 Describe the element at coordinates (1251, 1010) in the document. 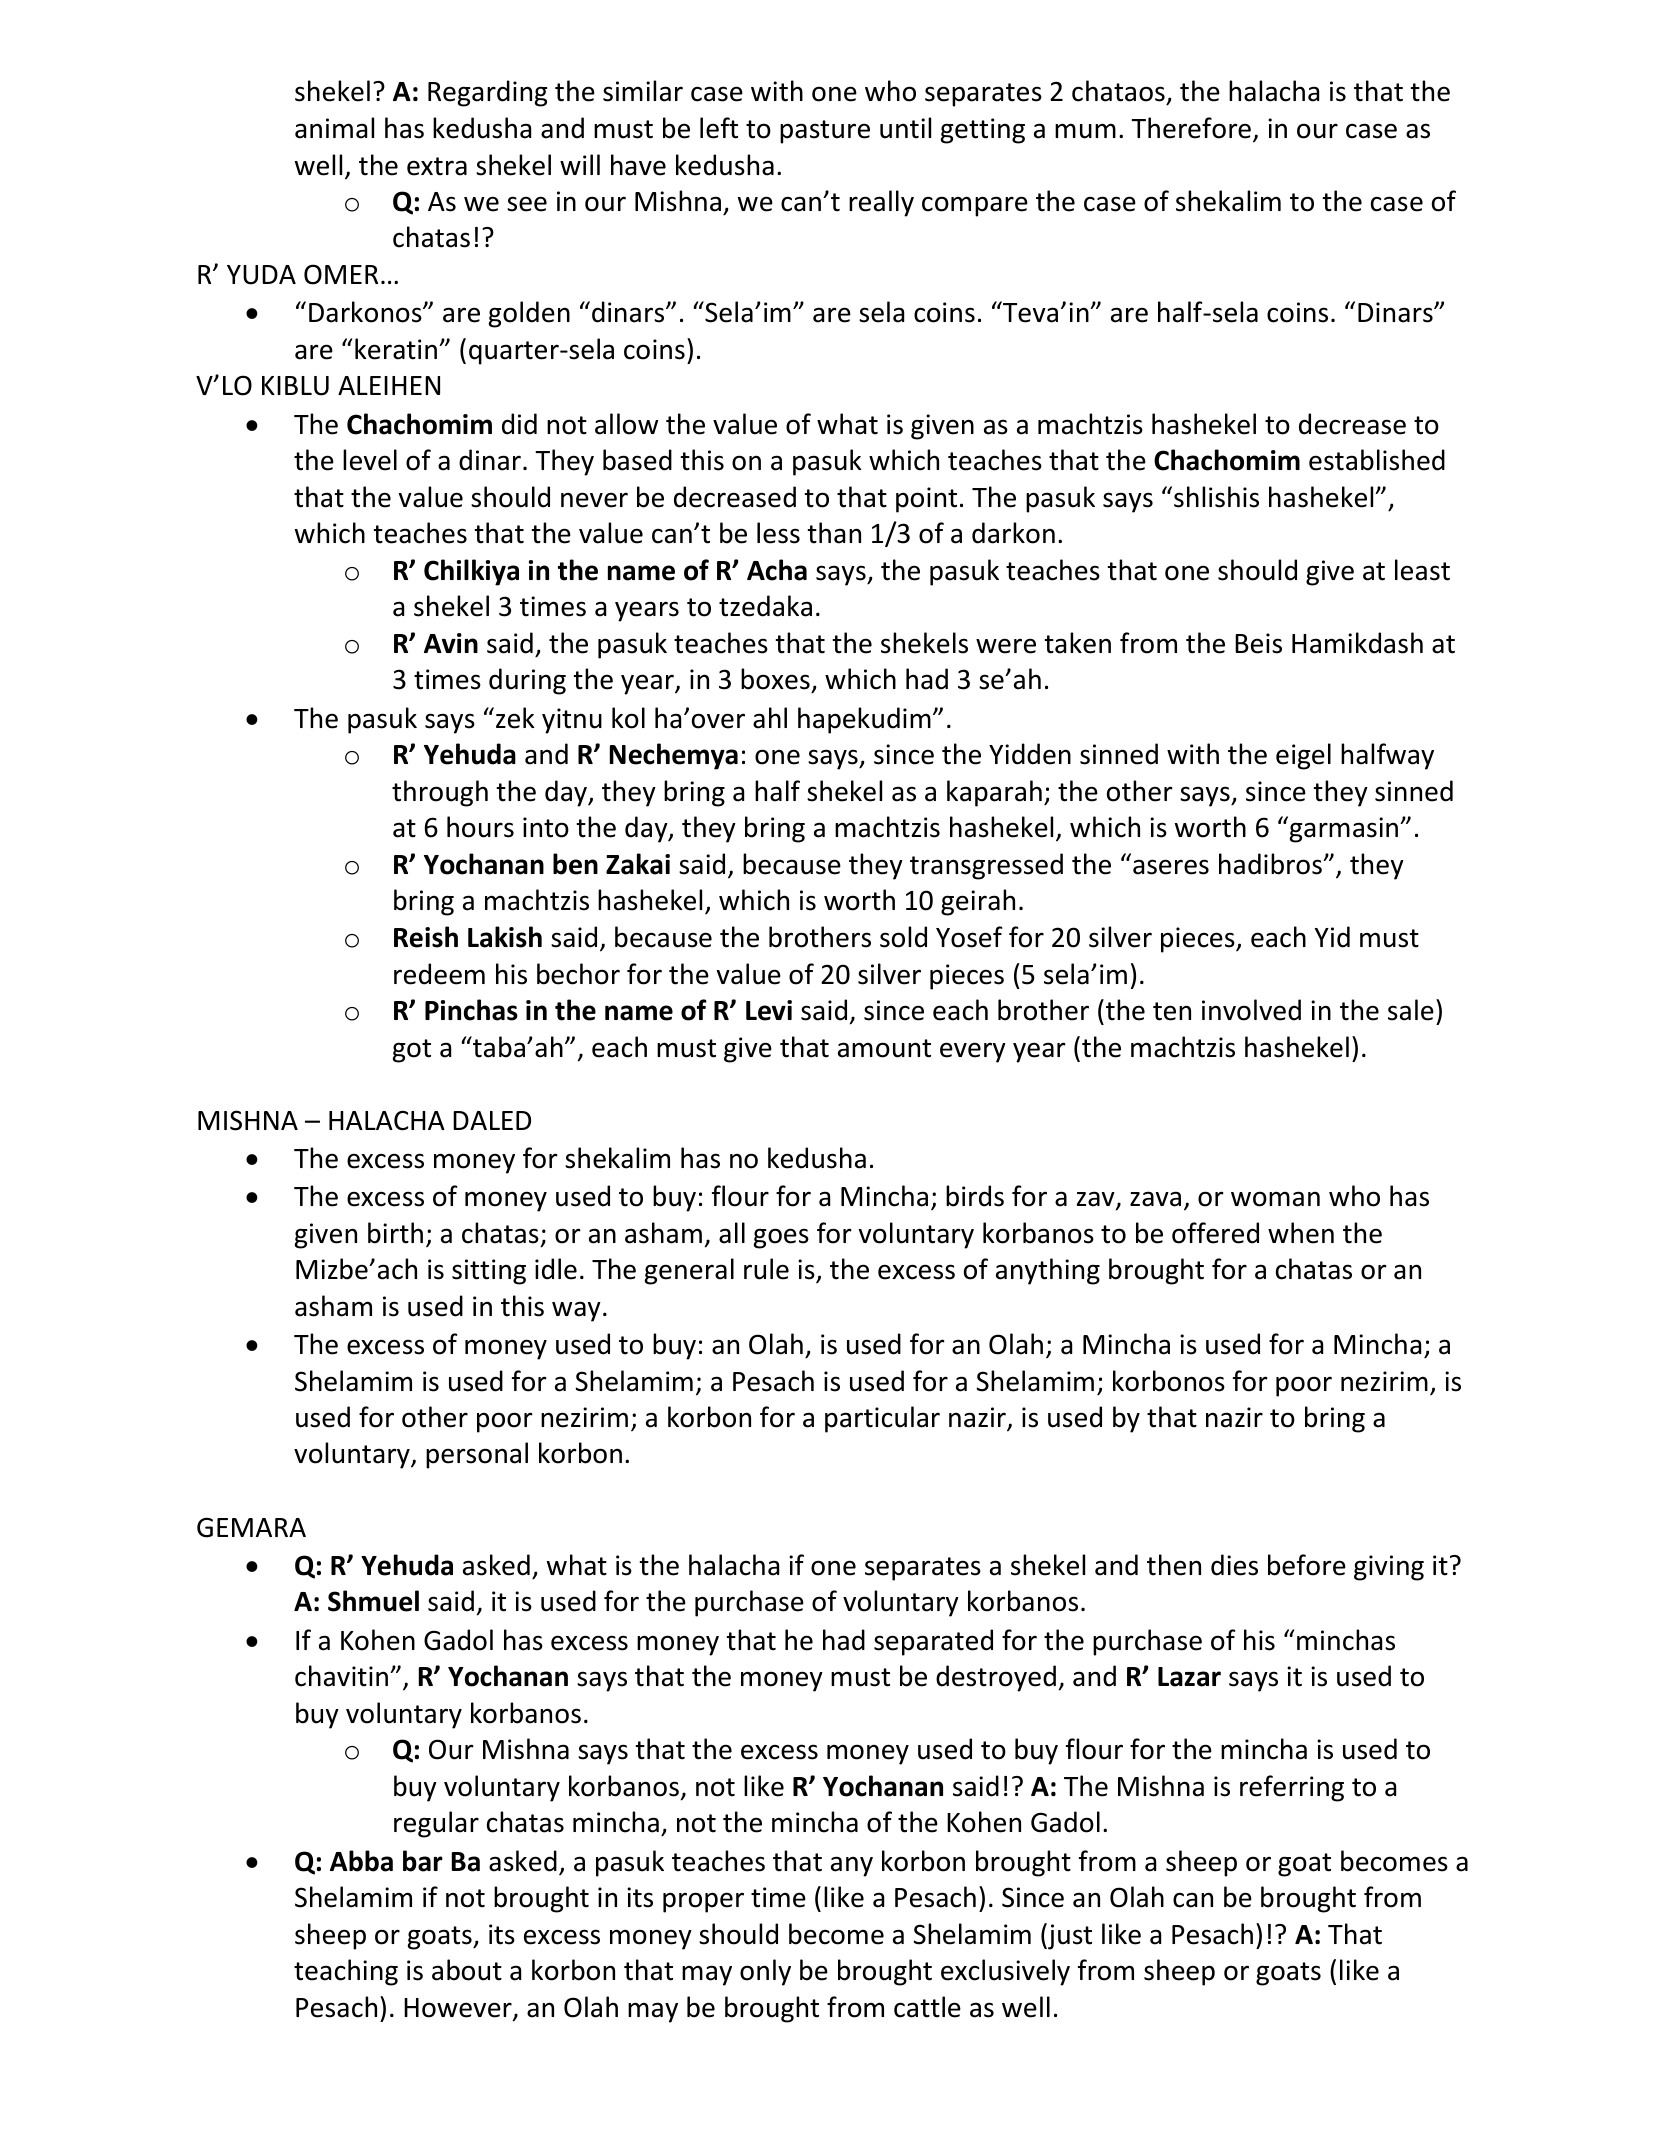

I see `involved` at that location.
